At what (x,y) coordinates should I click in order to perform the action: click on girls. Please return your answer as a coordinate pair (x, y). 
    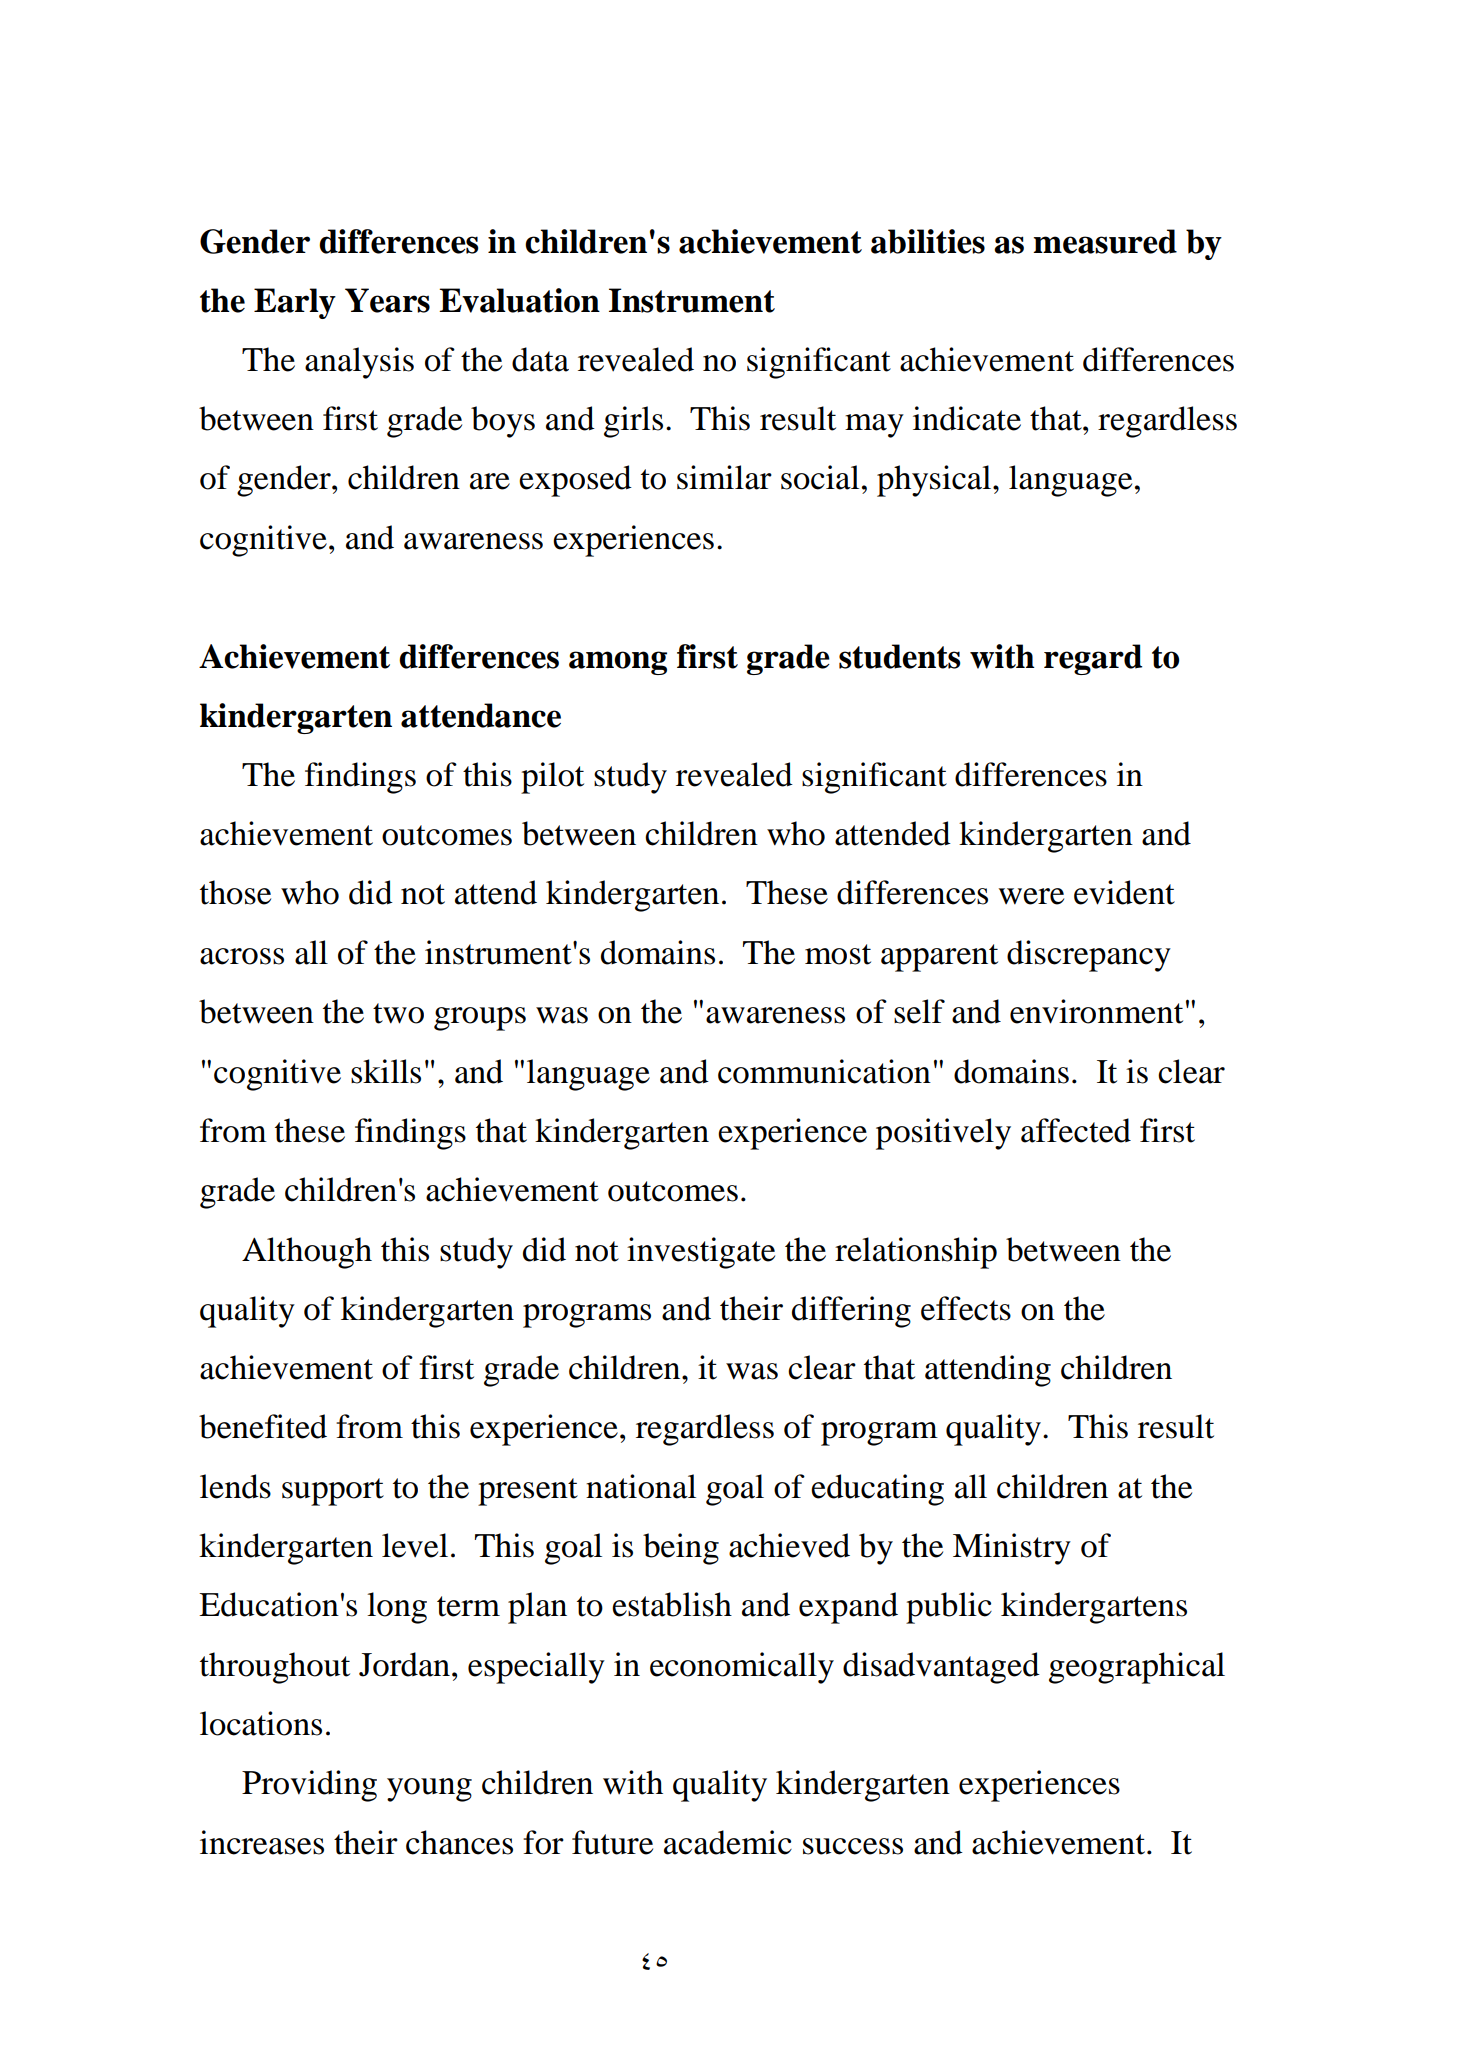
    Looking at the image, I should click on (633, 422).
